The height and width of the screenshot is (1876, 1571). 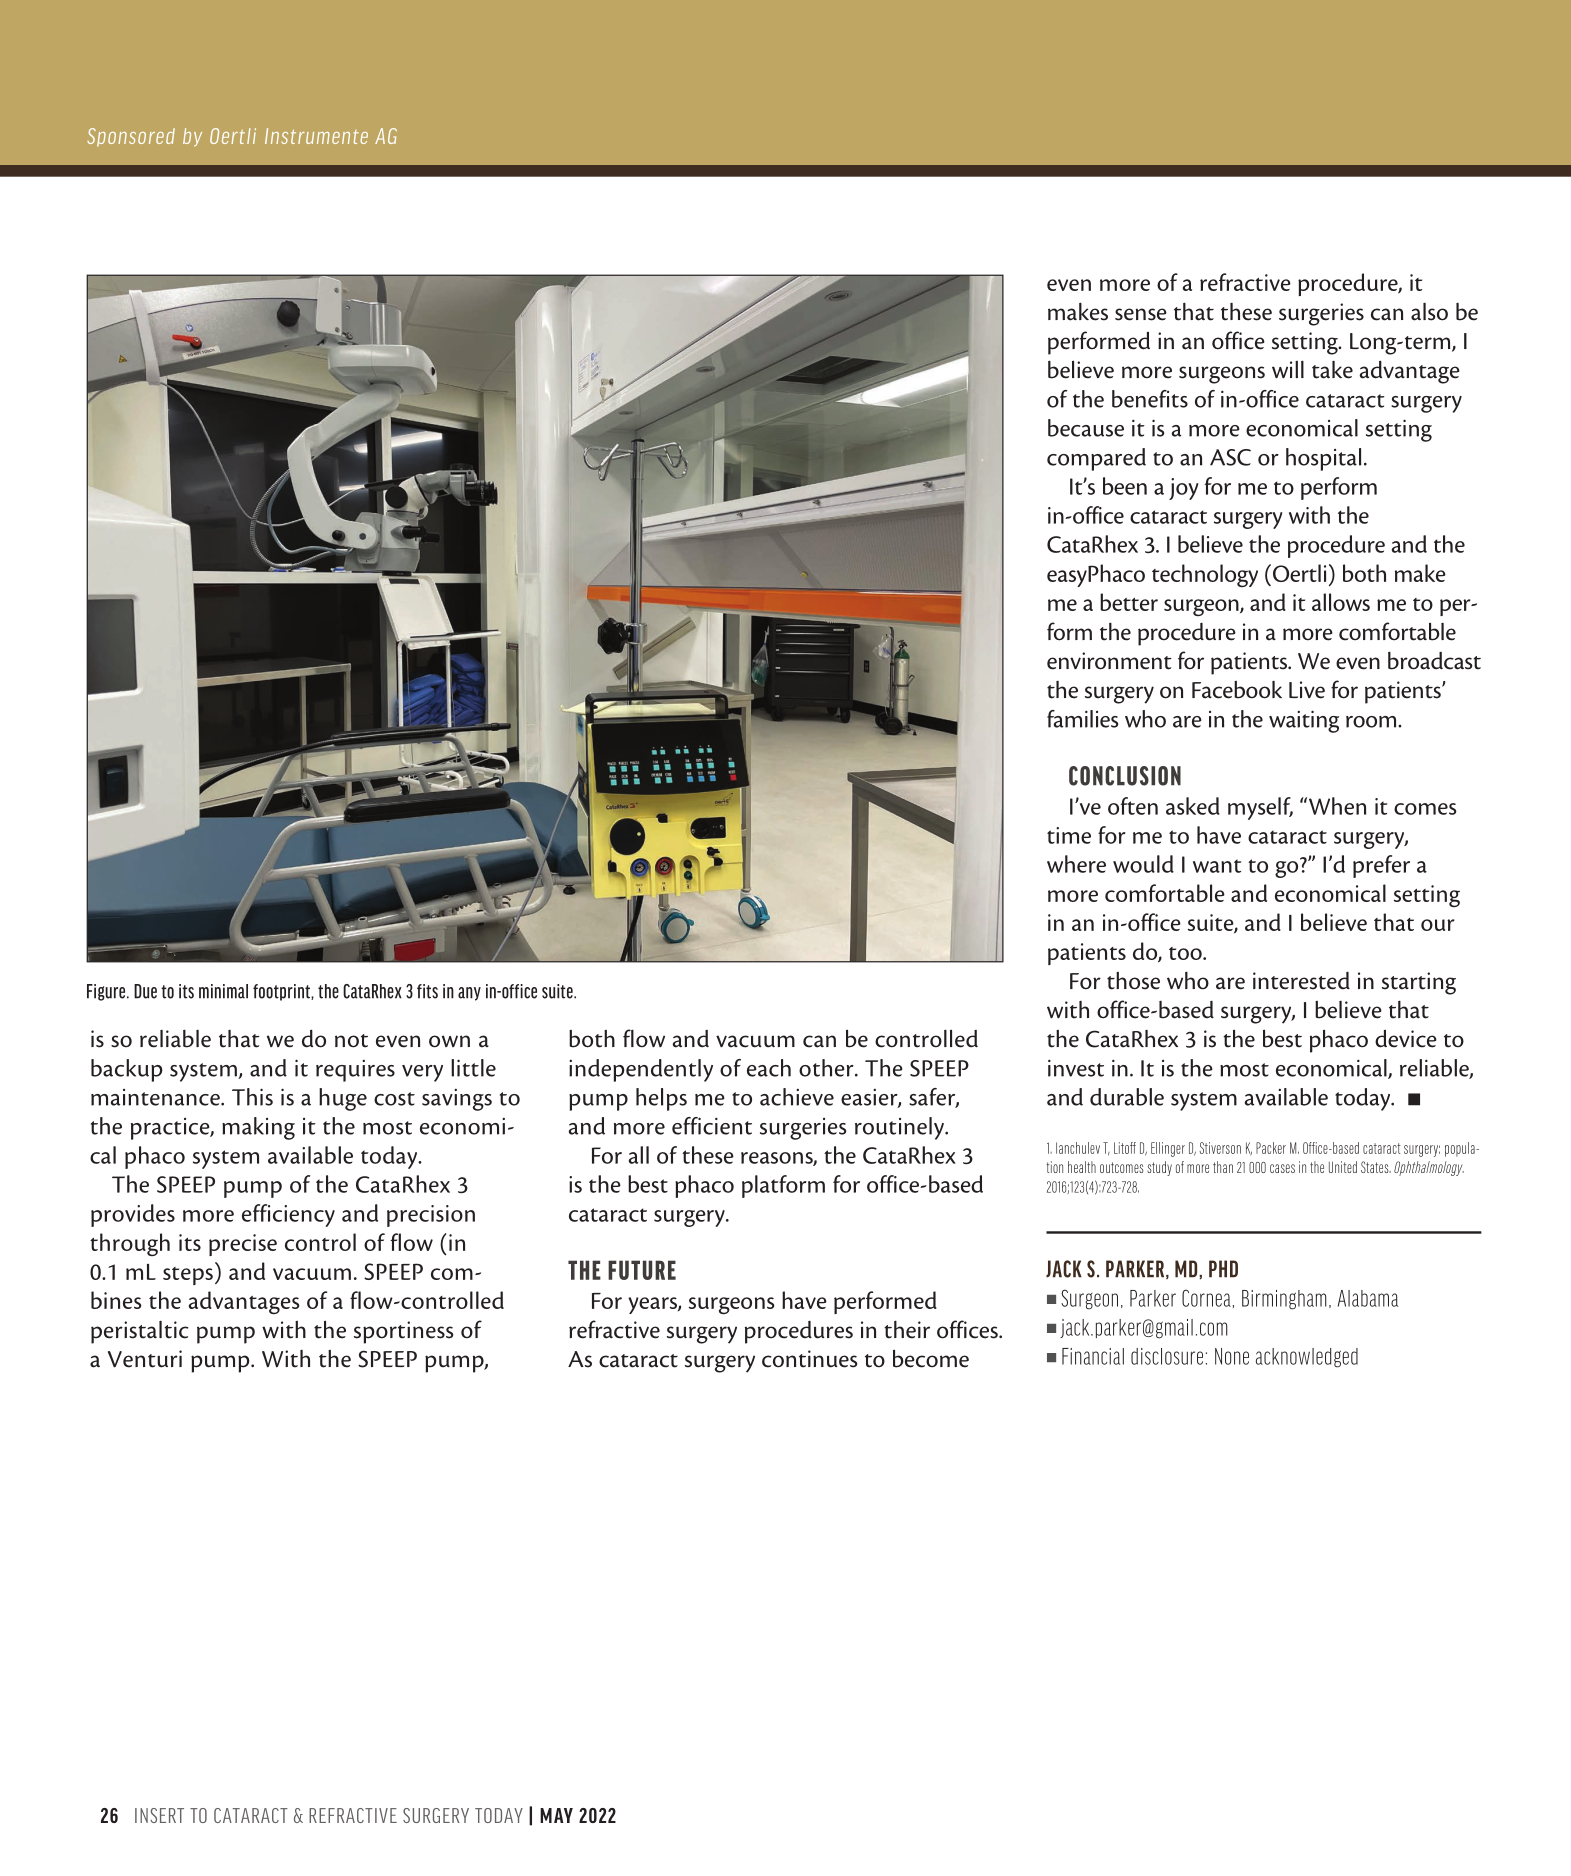 I want to click on precise, so click(x=243, y=1245).
